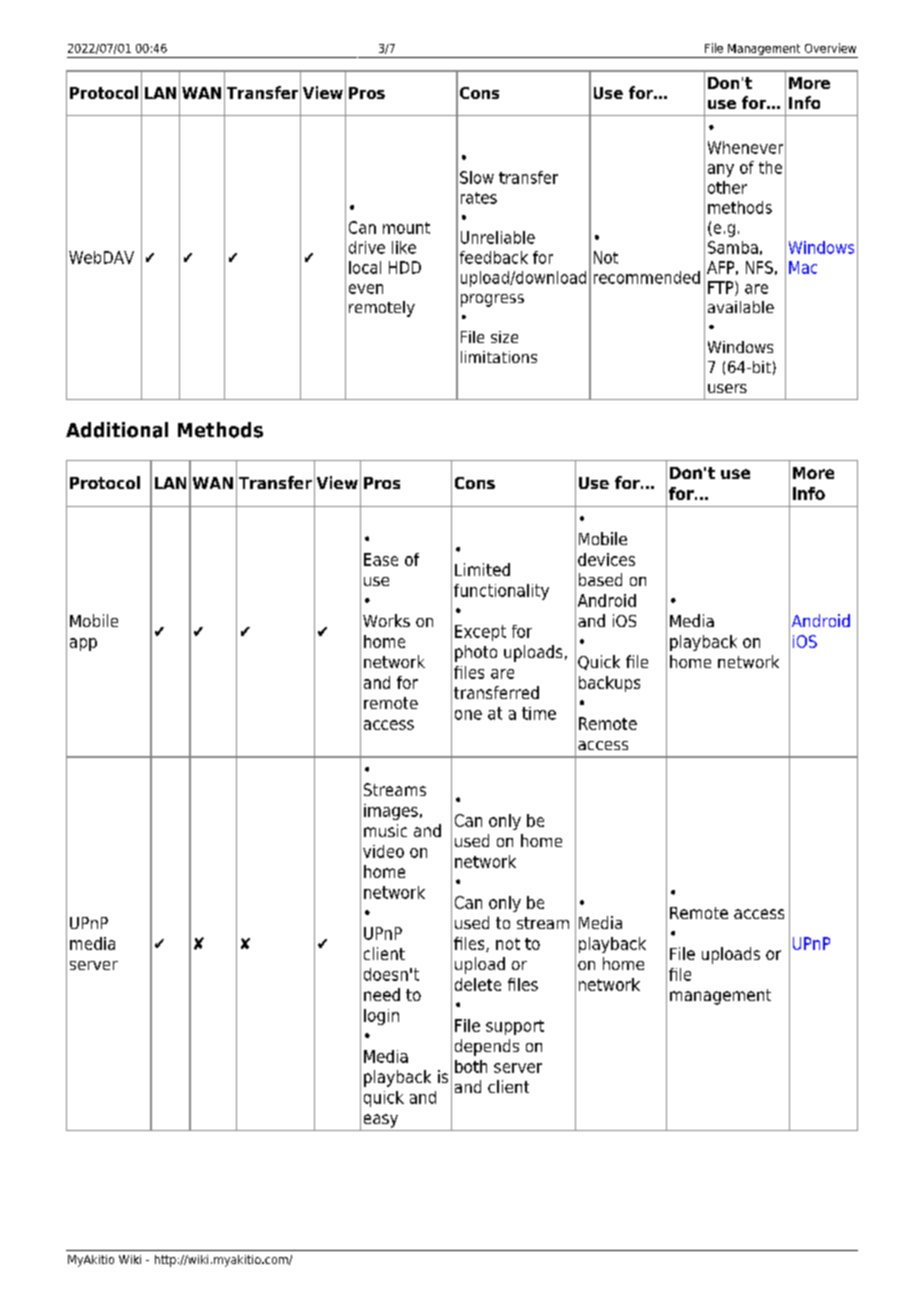 The width and height of the screenshot is (924, 1308). Describe the element at coordinates (539, 713) in the screenshot. I see `time` at that location.
